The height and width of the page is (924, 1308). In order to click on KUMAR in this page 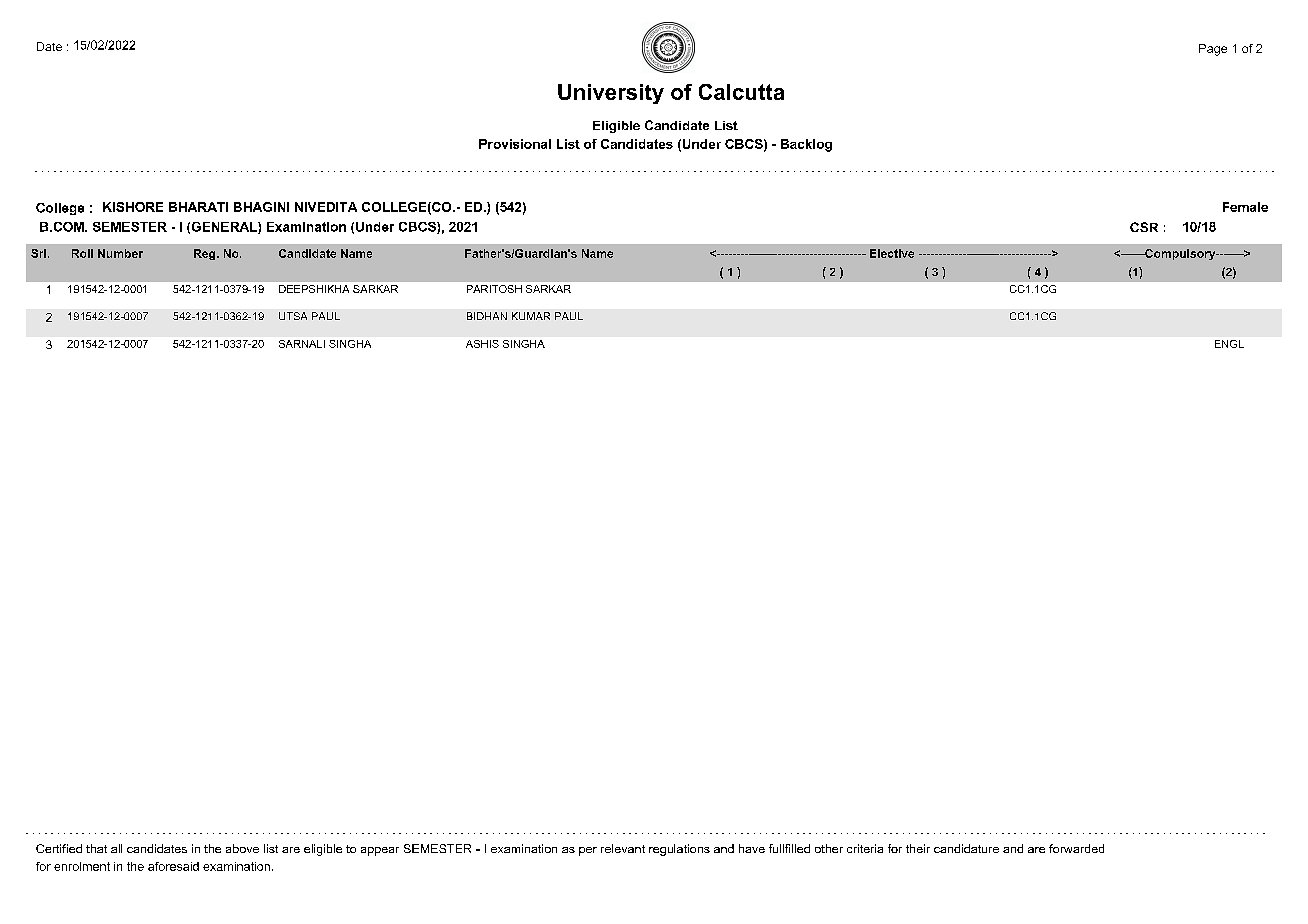, I will do `click(531, 316)`.
